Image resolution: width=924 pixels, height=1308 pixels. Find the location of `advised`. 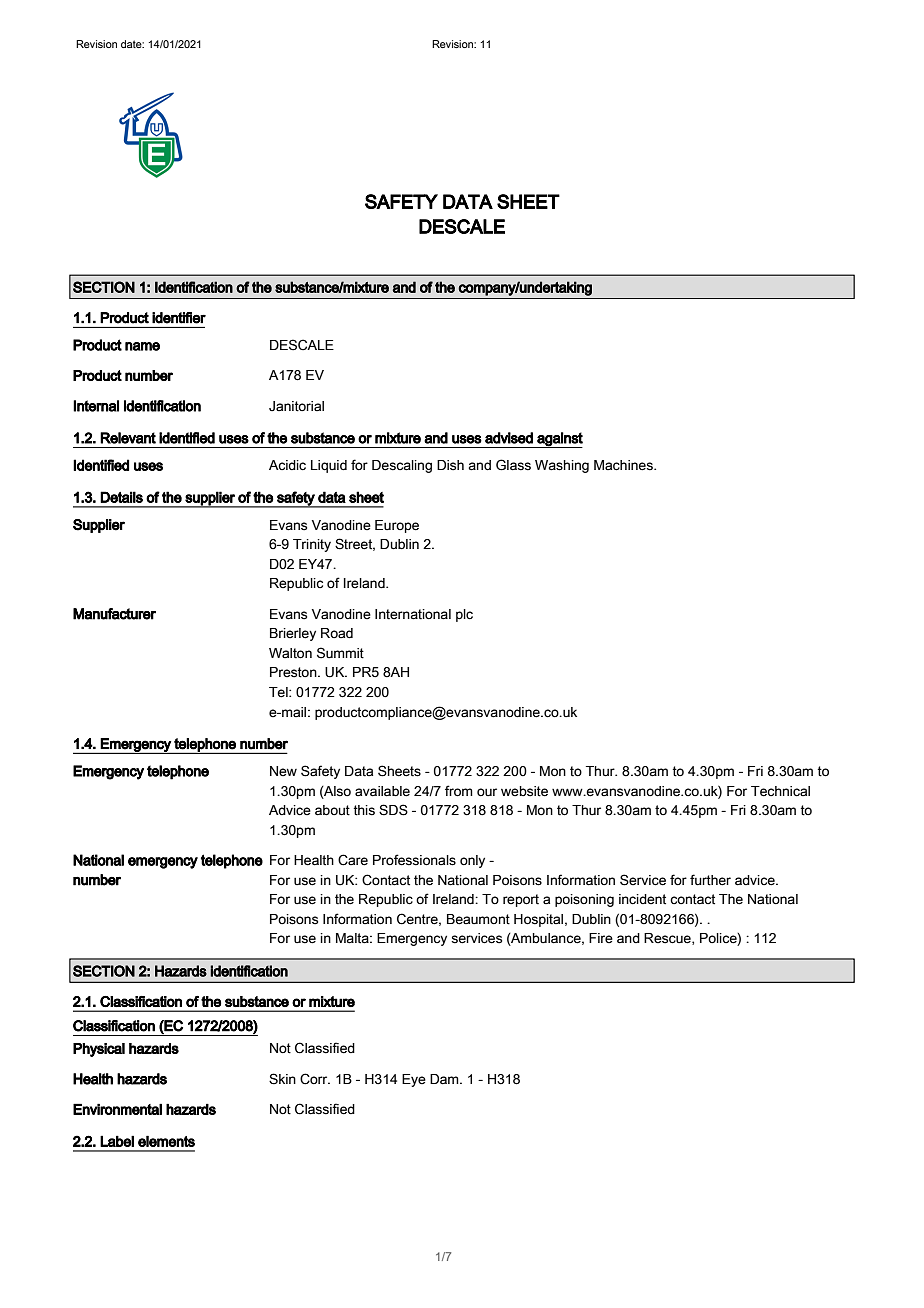

advised is located at coordinates (509, 438).
